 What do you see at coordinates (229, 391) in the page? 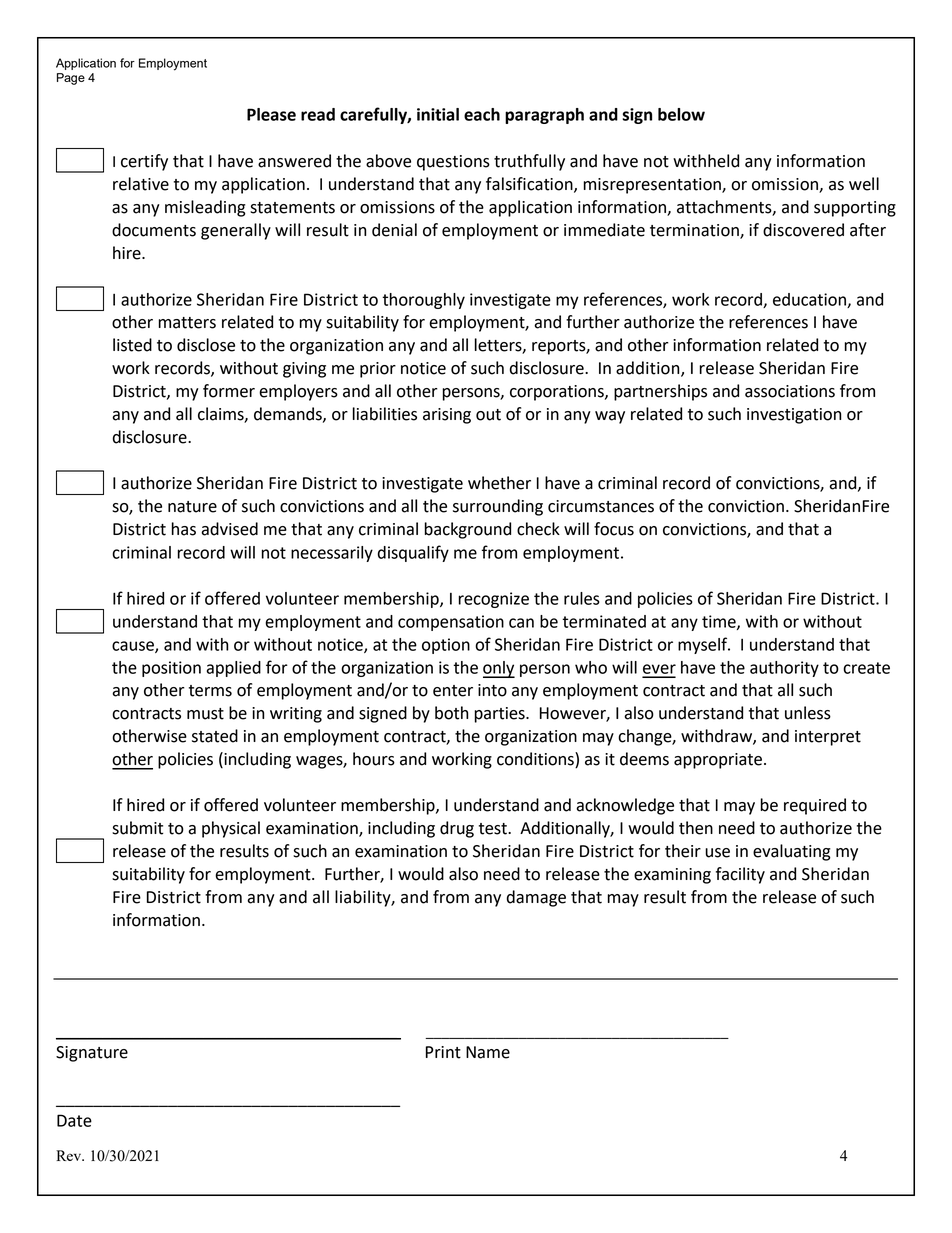
I see `former` at bounding box center [229, 391].
